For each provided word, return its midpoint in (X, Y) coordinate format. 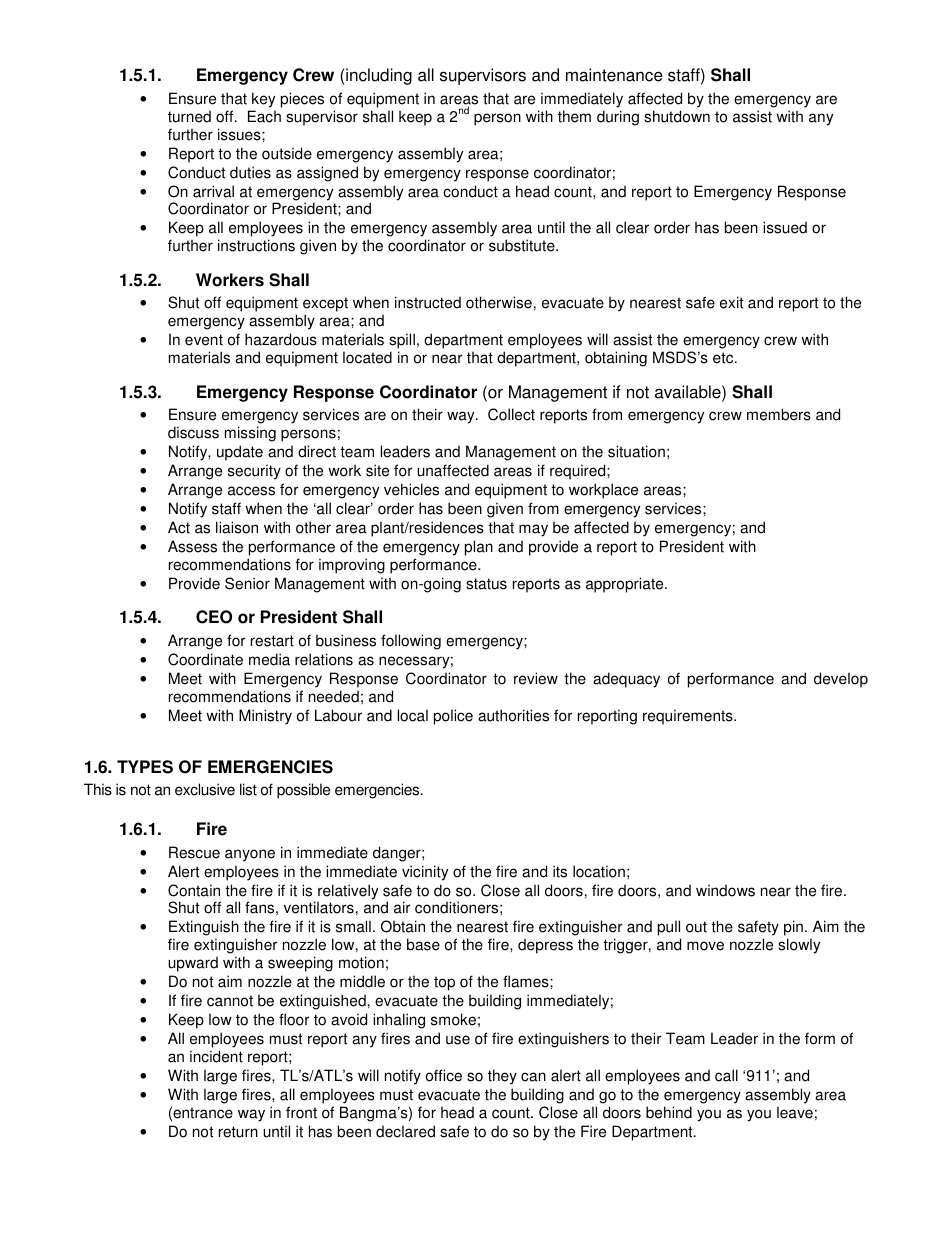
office (444, 1075)
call (726, 1075)
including (378, 76)
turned (189, 116)
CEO (214, 617)
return (238, 1132)
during (618, 118)
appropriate (626, 585)
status (486, 584)
